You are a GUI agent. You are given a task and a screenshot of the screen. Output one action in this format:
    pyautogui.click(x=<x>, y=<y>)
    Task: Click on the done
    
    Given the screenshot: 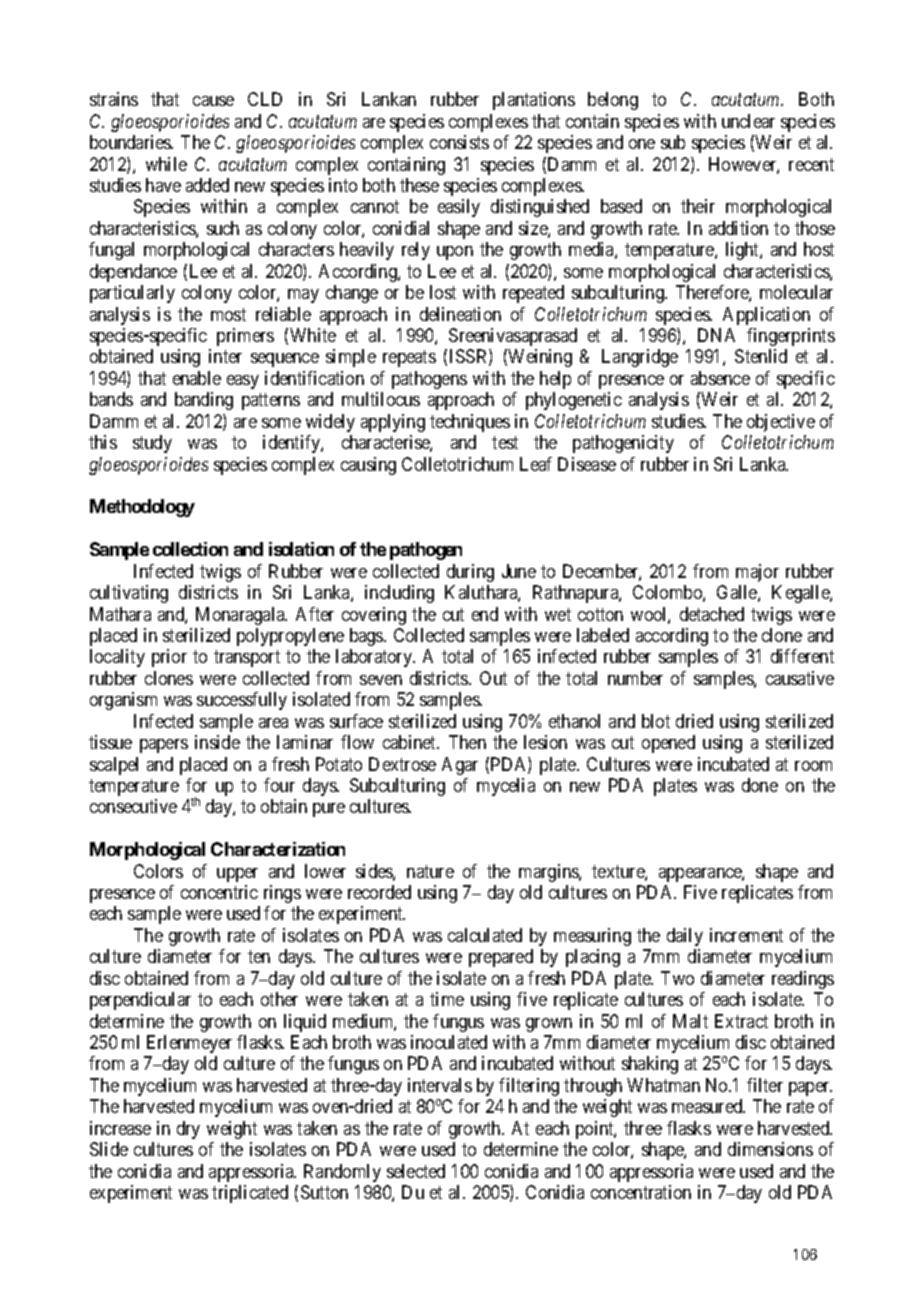 What is the action you would take?
    pyautogui.click(x=760, y=785)
